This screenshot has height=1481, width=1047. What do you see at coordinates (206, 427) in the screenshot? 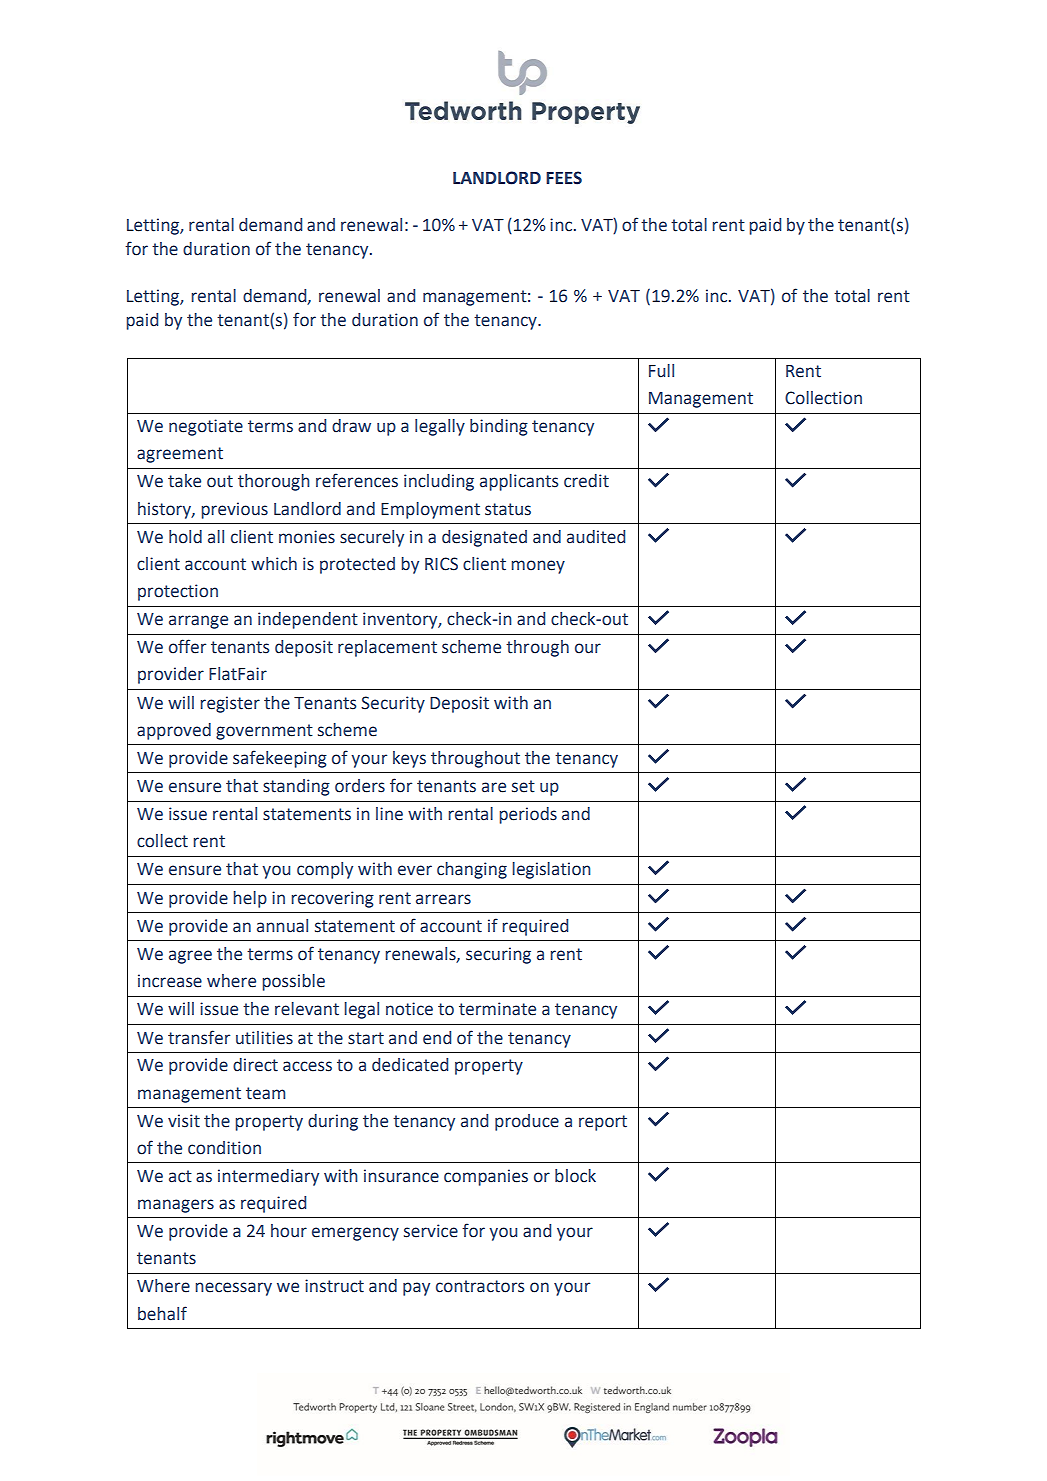
I see `negotiate` at bounding box center [206, 427].
